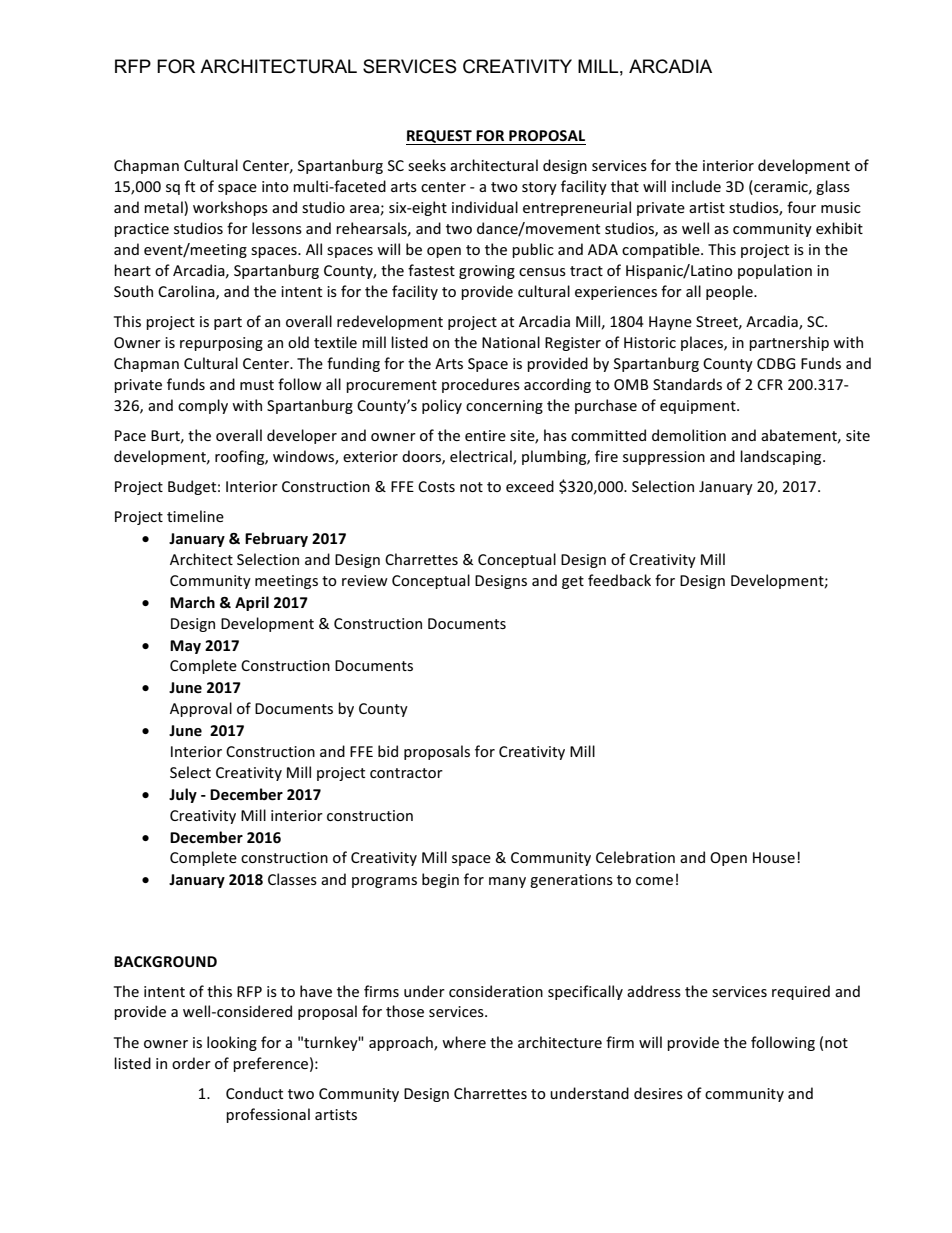 The image size is (952, 1233). I want to click on include, so click(696, 186).
